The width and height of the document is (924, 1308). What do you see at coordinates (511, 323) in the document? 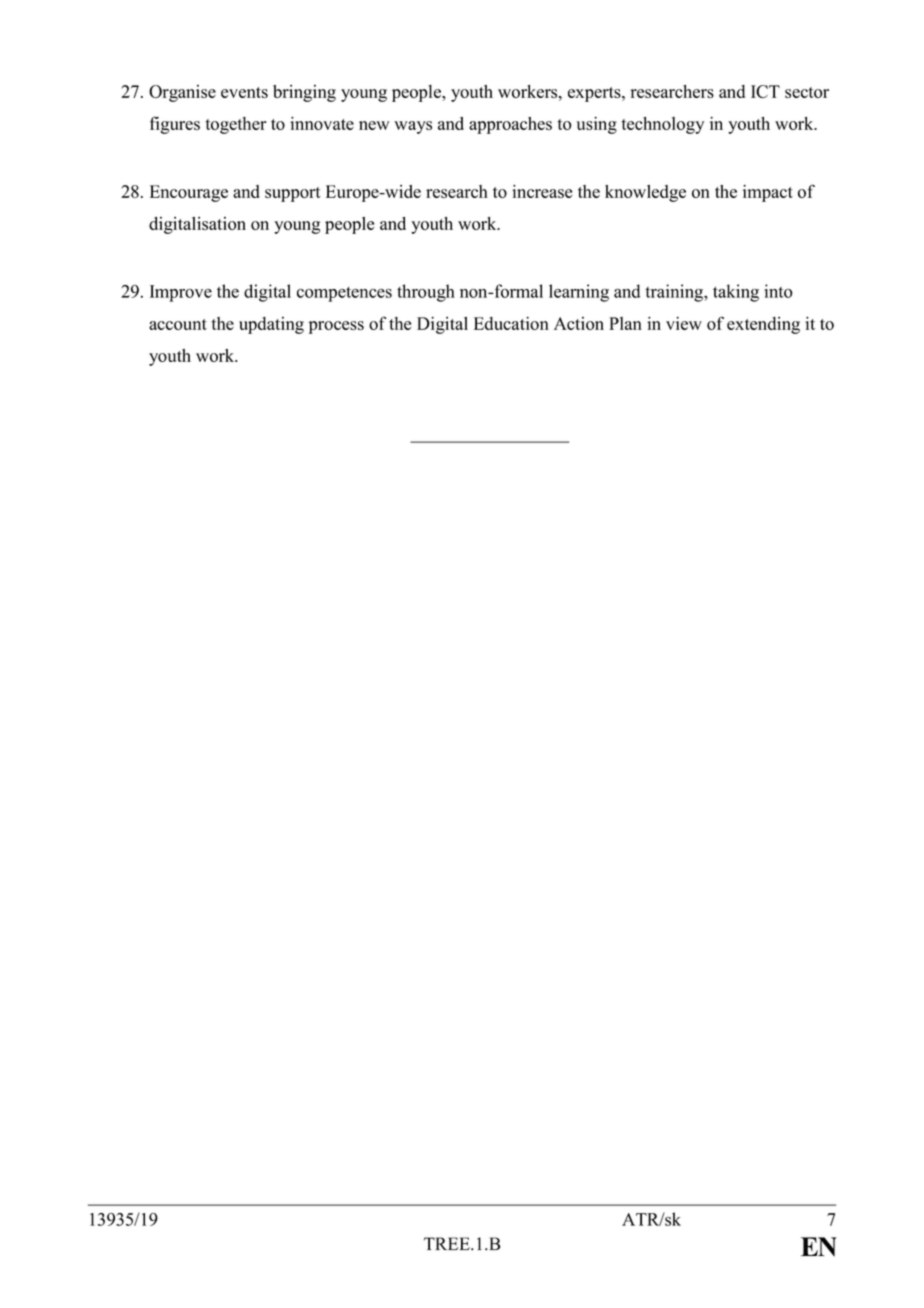
I see `Education` at bounding box center [511, 323].
